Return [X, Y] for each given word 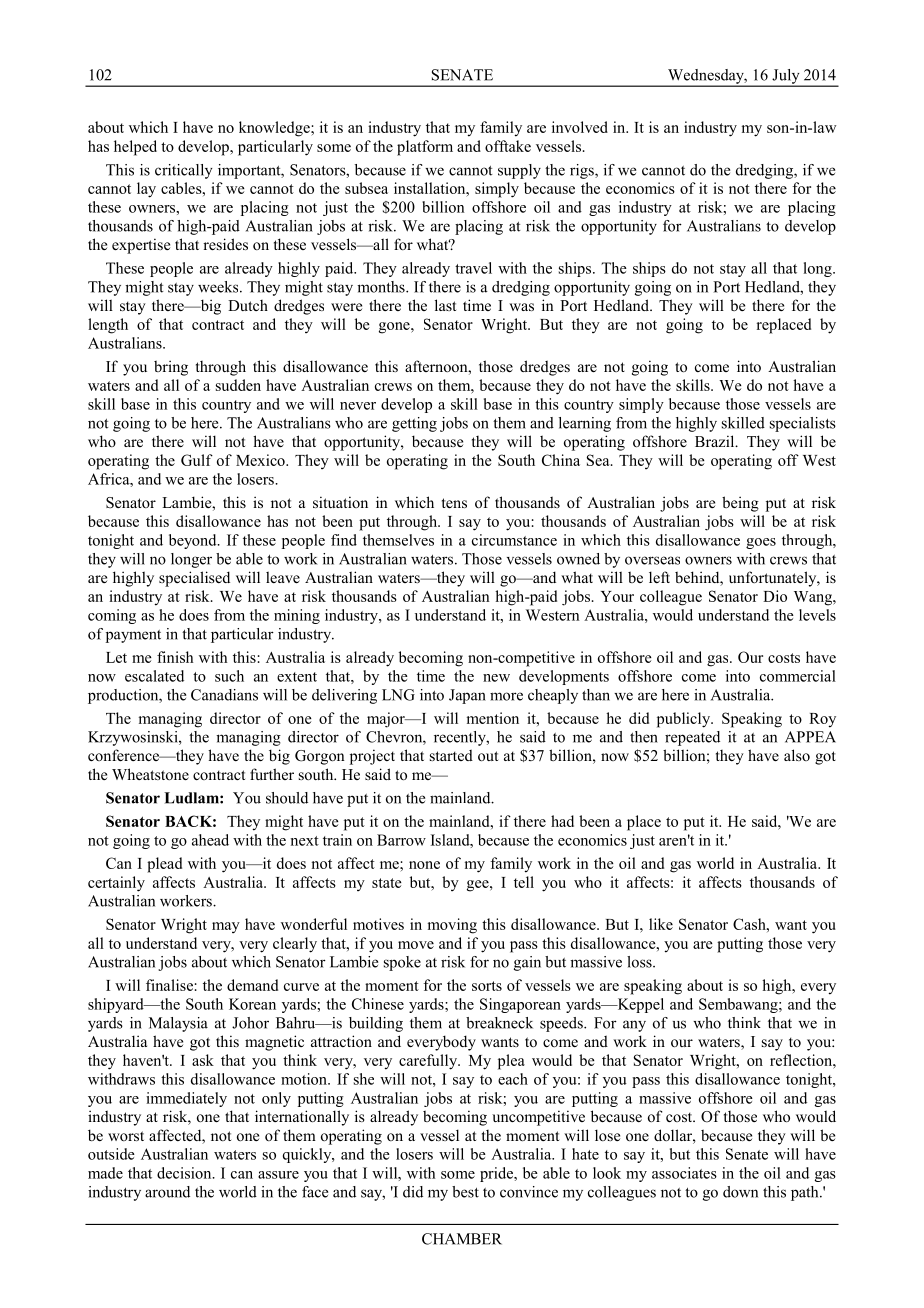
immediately [186, 1099]
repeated [692, 738]
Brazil [716, 441]
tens [454, 503]
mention [493, 718]
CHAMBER [462, 1239]
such [229, 676]
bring [171, 368]
